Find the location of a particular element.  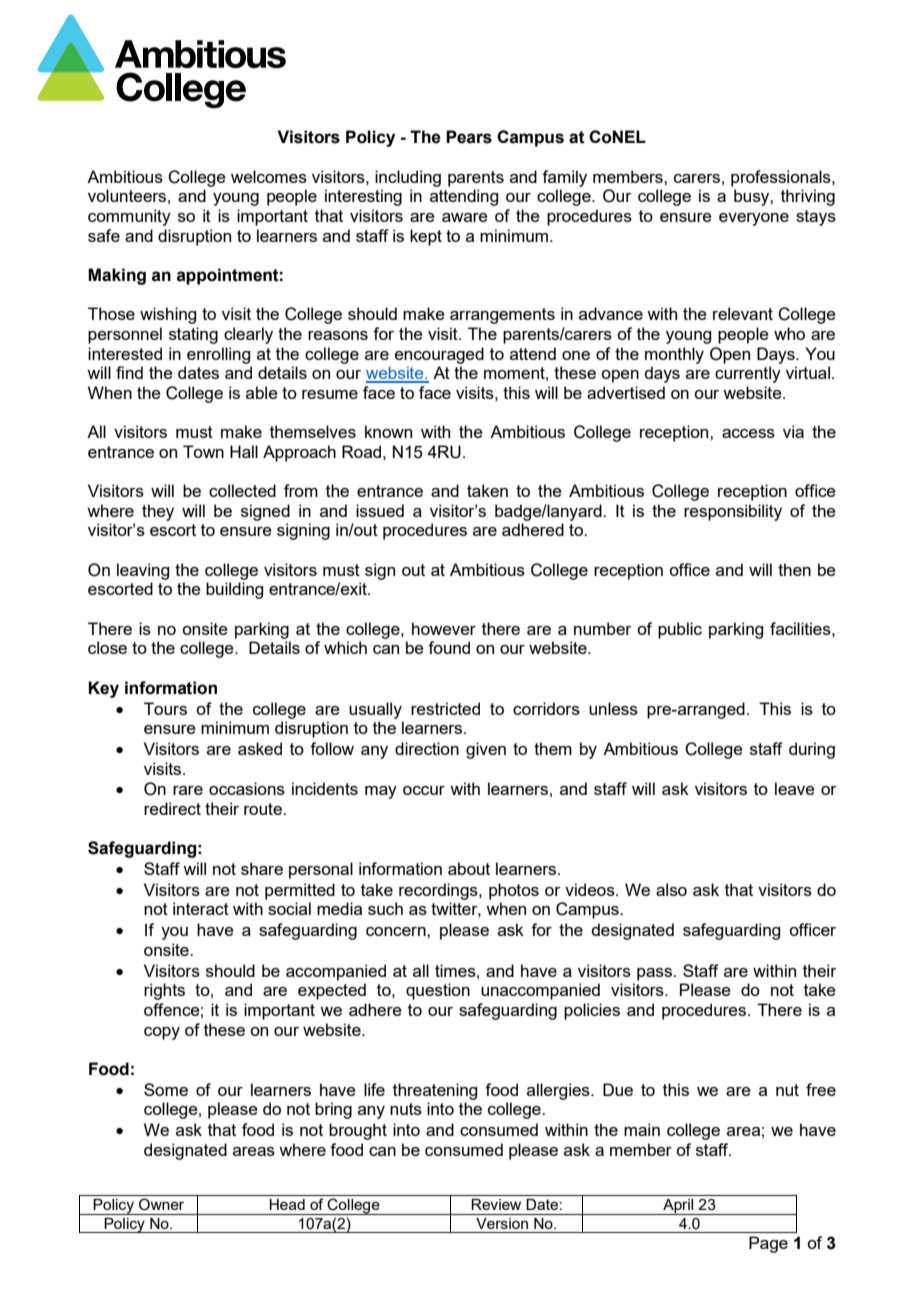

professionals is located at coordinates (782, 178).
